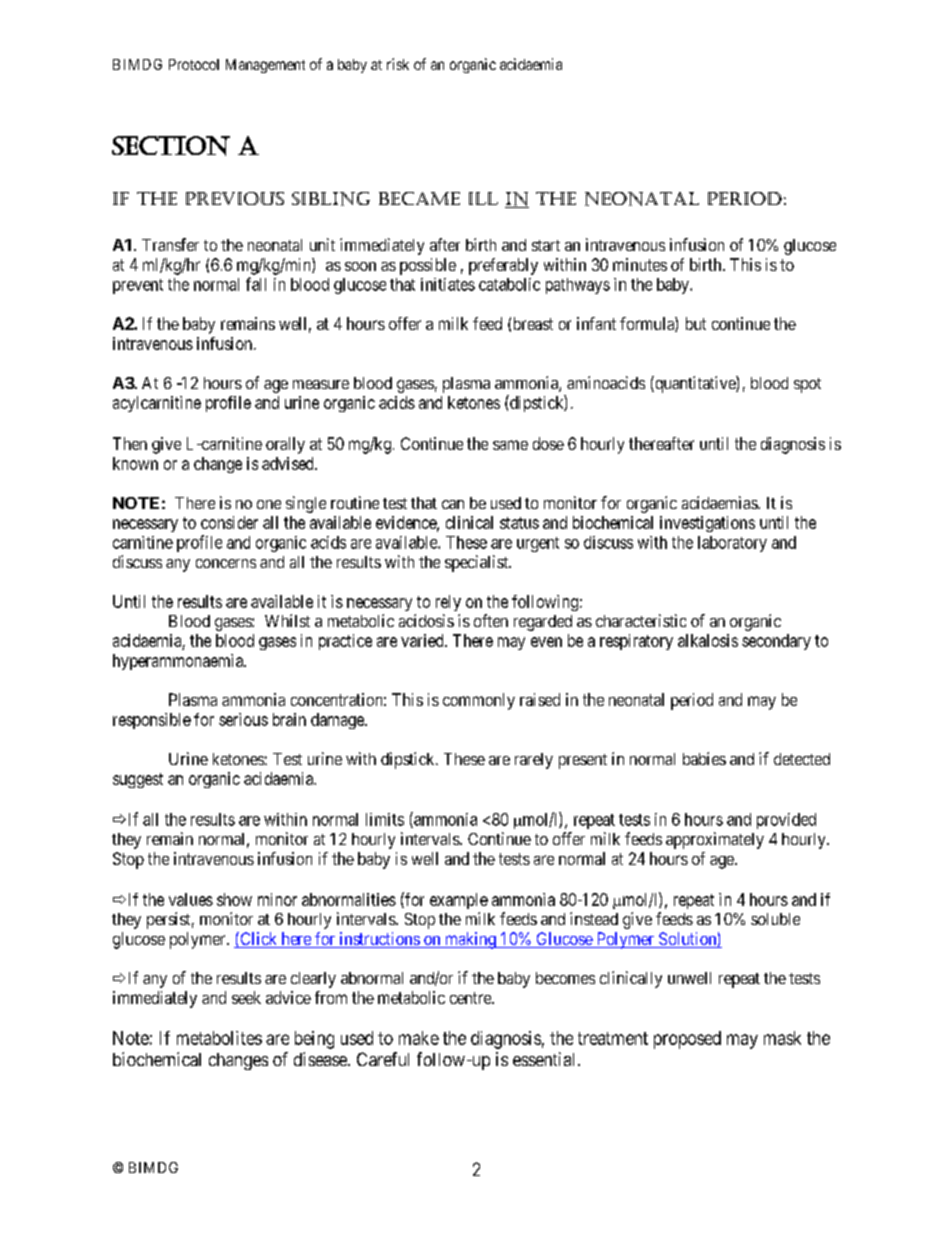 The image size is (952, 1233). Describe the element at coordinates (194, 64) in the screenshot. I see `Protocol` at that location.
